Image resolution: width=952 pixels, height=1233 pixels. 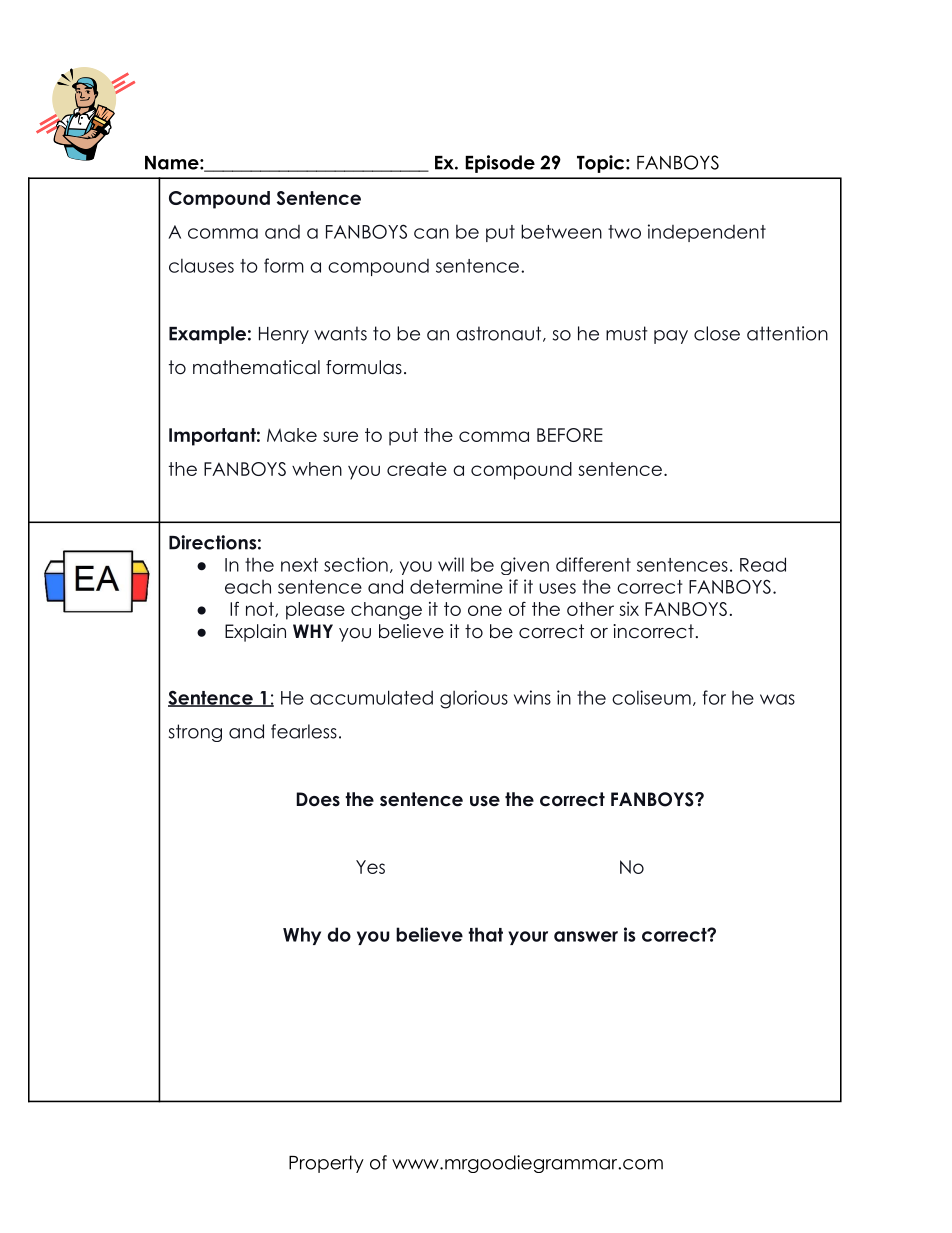 I want to click on BEFORE, so click(x=570, y=435).
